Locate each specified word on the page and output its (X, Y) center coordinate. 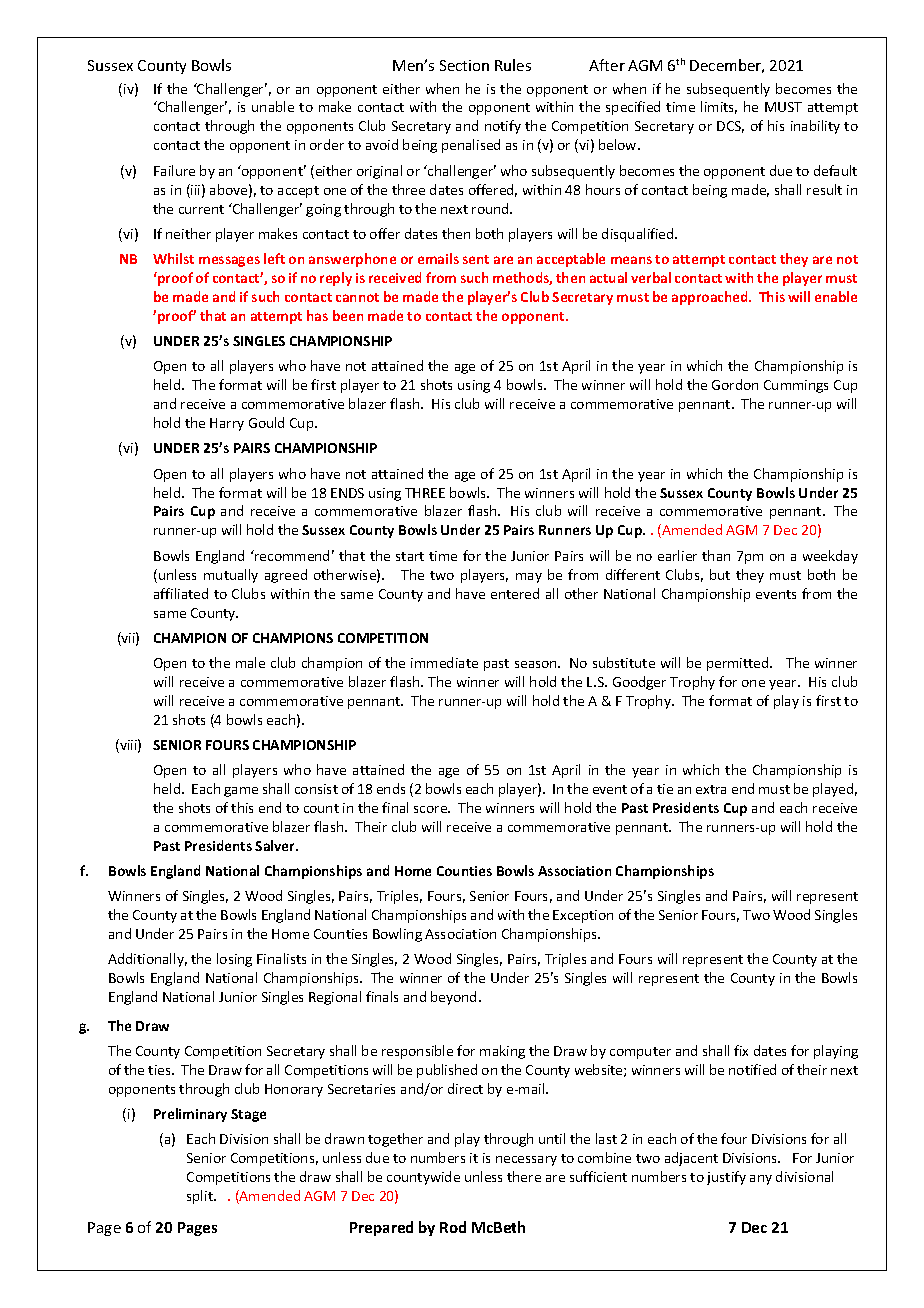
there (524, 1176)
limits (719, 107)
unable (273, 106)
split (201, 1197)
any (761, 1180)
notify (503, 127)
